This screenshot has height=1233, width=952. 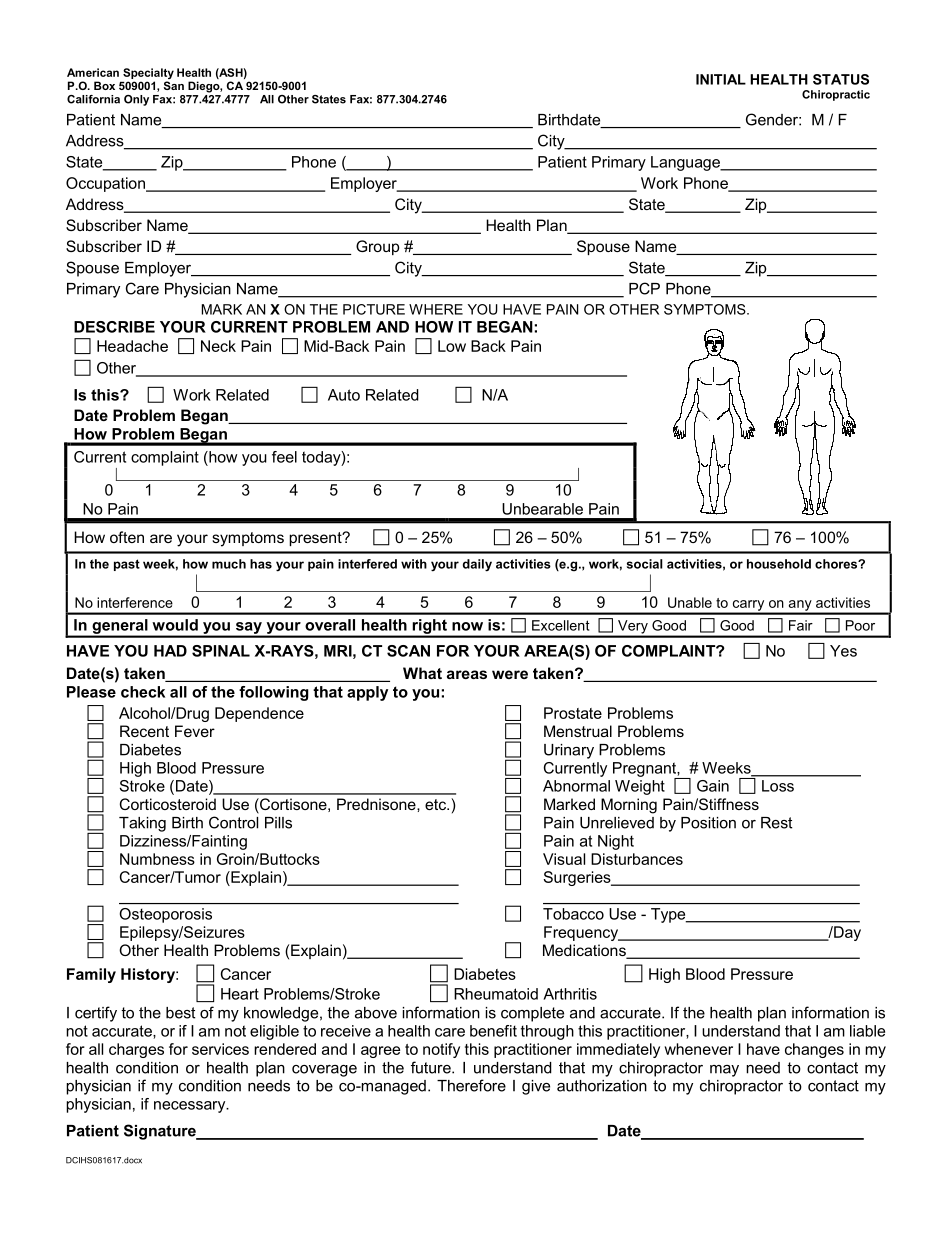 What do you see at coordinates (168, 804) in the screenshot?
I see `Corticosteroid` at bounding box center [168, 804].
